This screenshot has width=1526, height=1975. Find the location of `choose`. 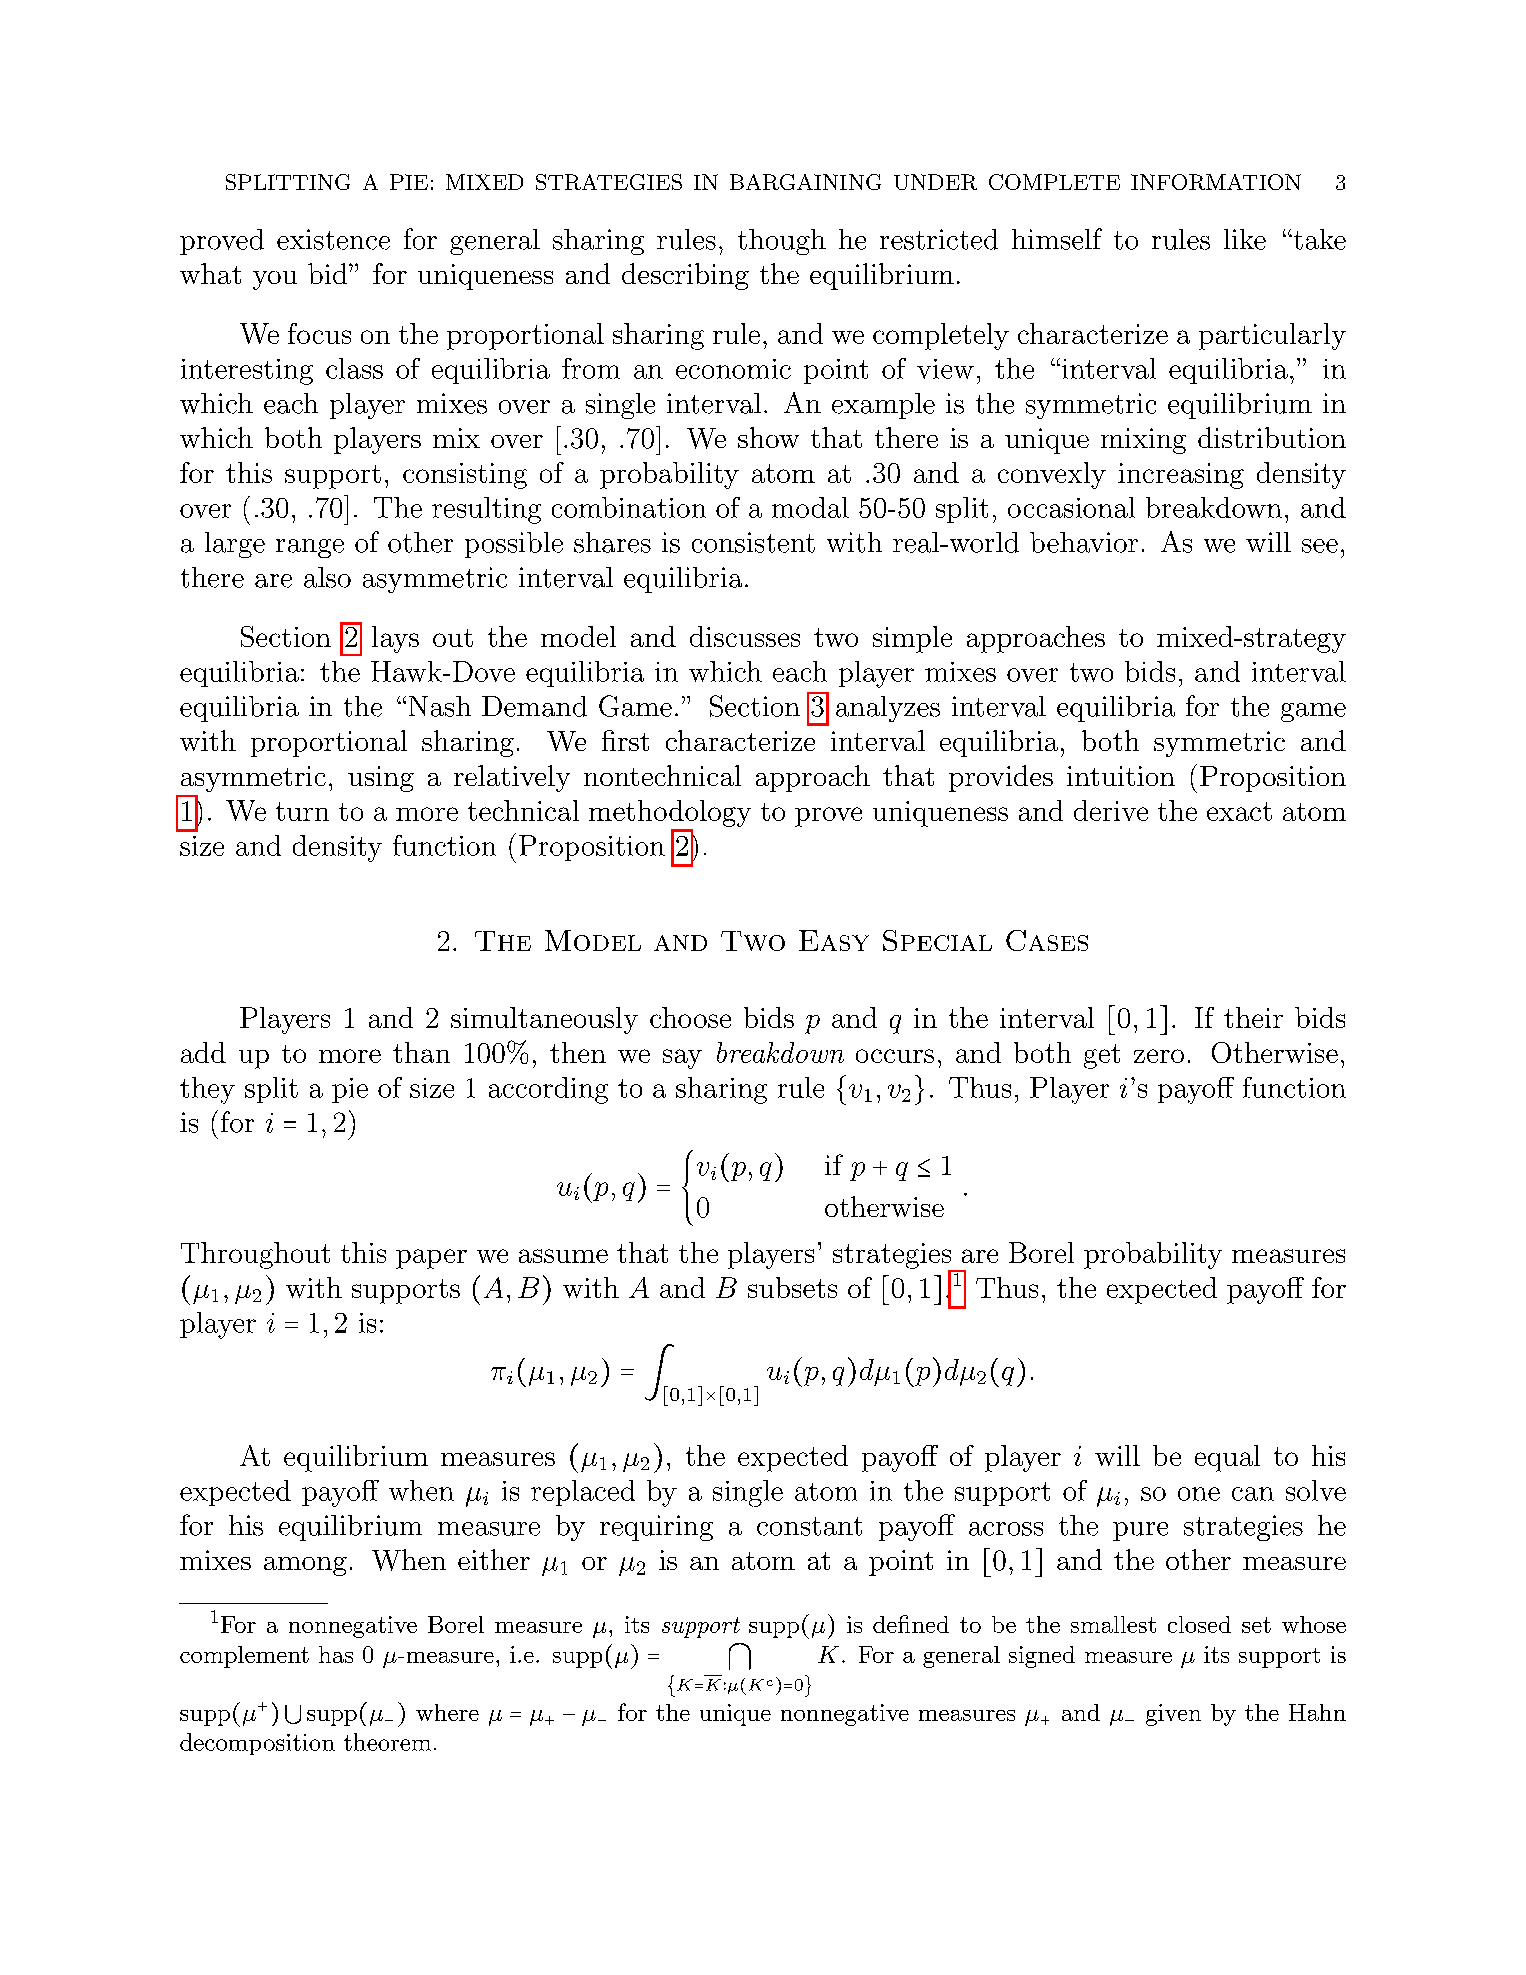

choose is located at coordinates (690, 1017).
